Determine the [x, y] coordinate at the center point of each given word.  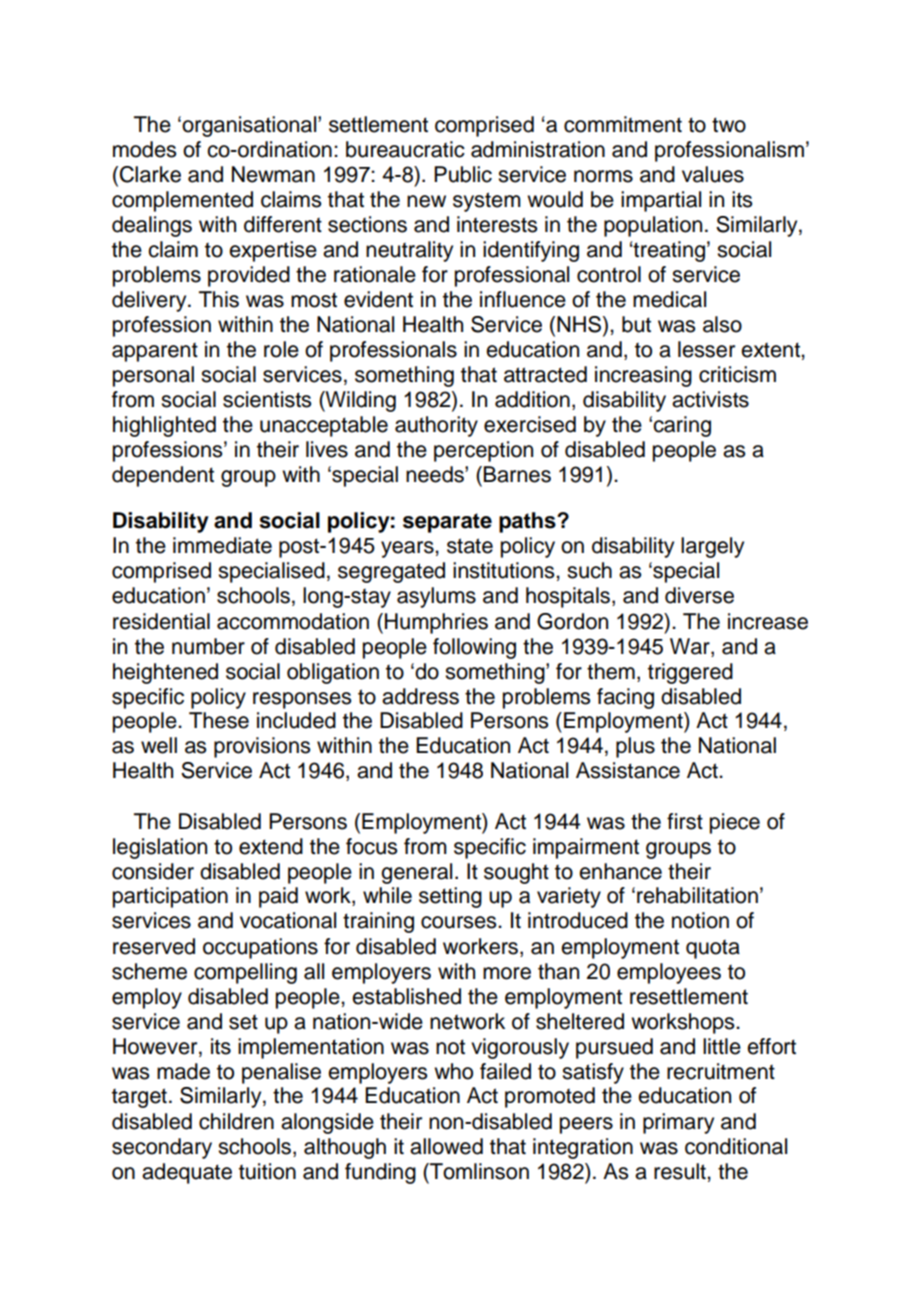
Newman [273, 174]
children [236, 1121]
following [474, 648]
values [713, 174]
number [208, 646]
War [691, 646]
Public [463, 174]
